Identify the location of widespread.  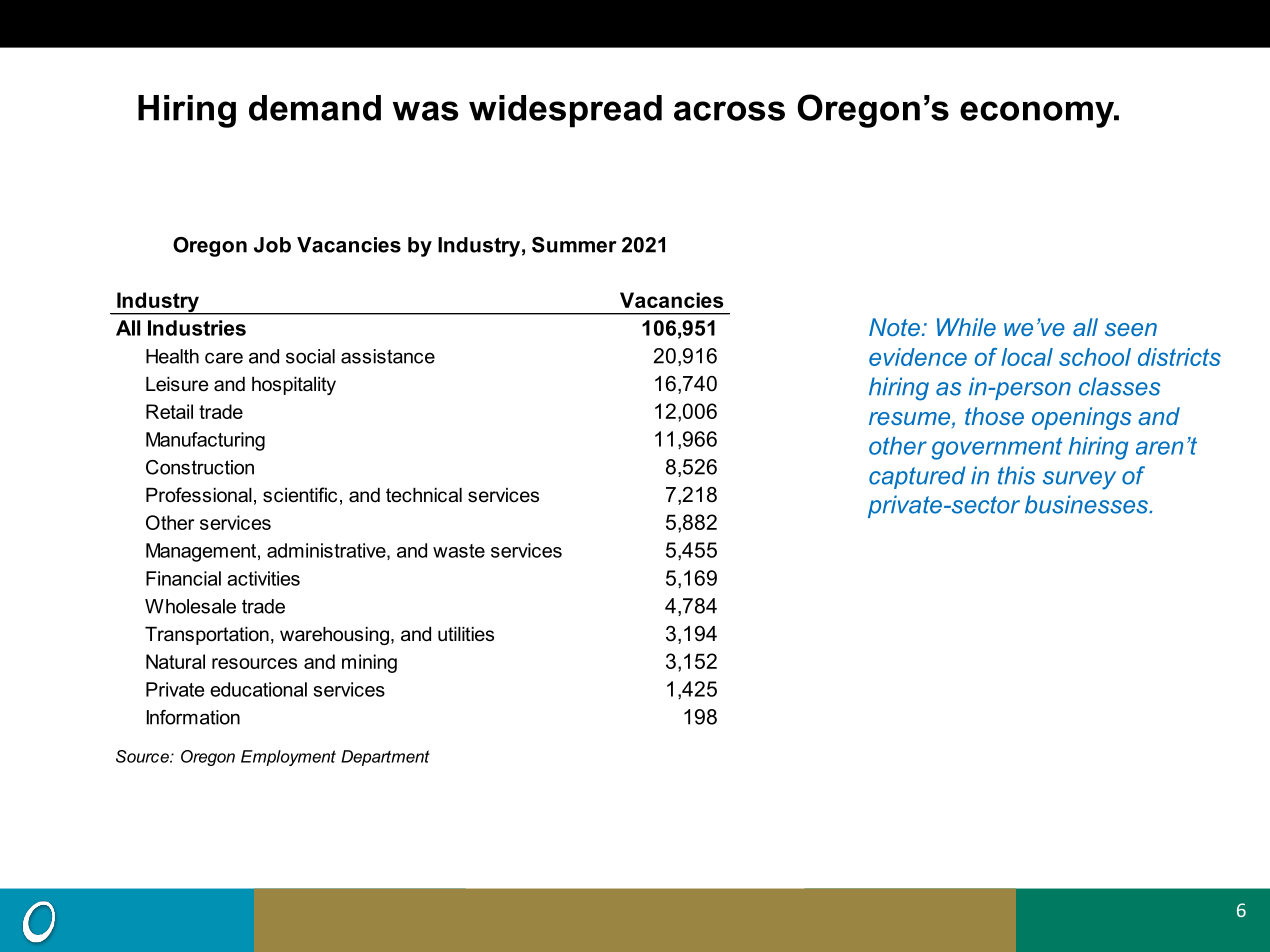
(565, 111).
